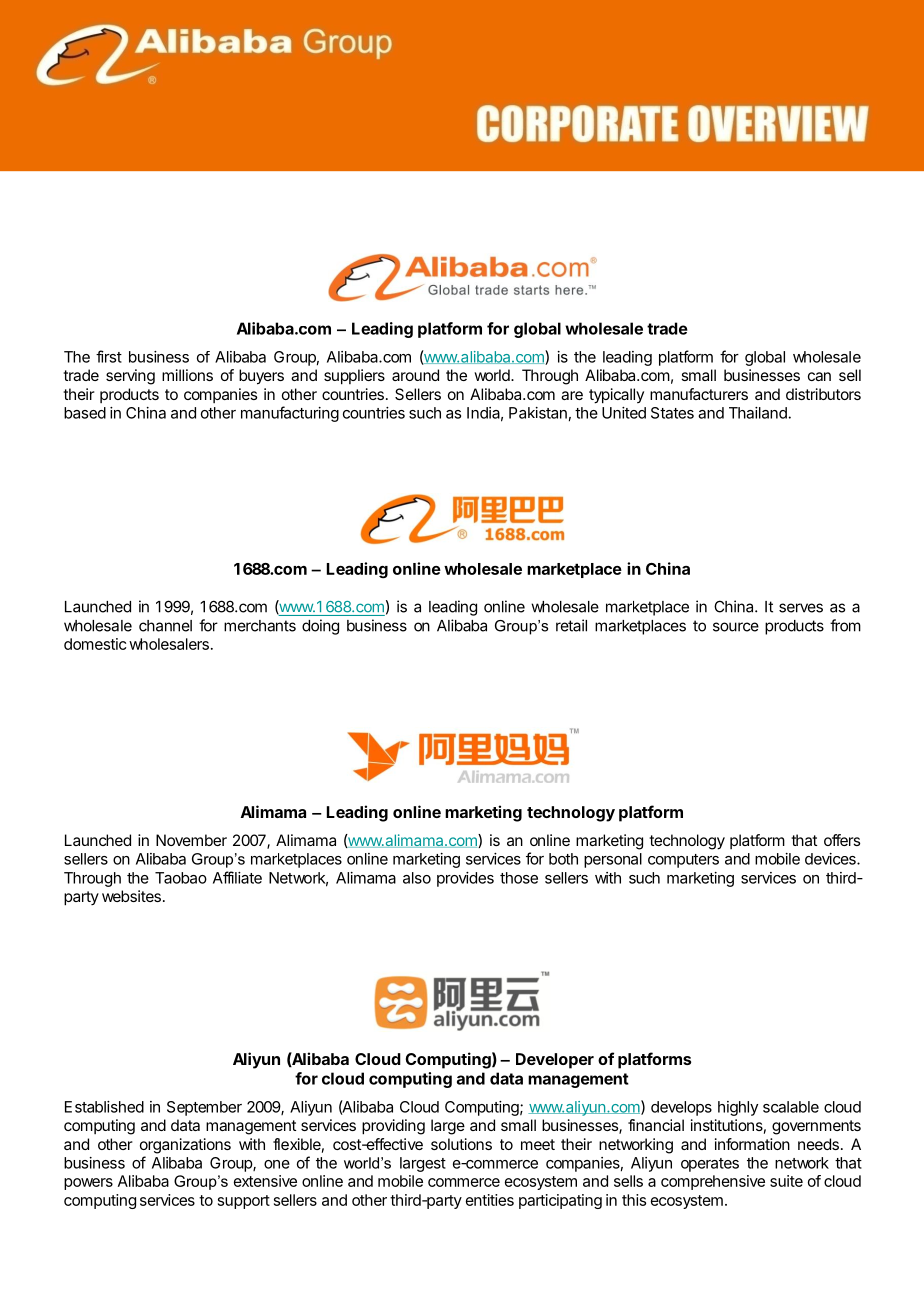 The height and width of the screenshot is (1307, 924). Describe the element at coordinates (758, 413) in the screenshot. I see `Thailand` at that location.
